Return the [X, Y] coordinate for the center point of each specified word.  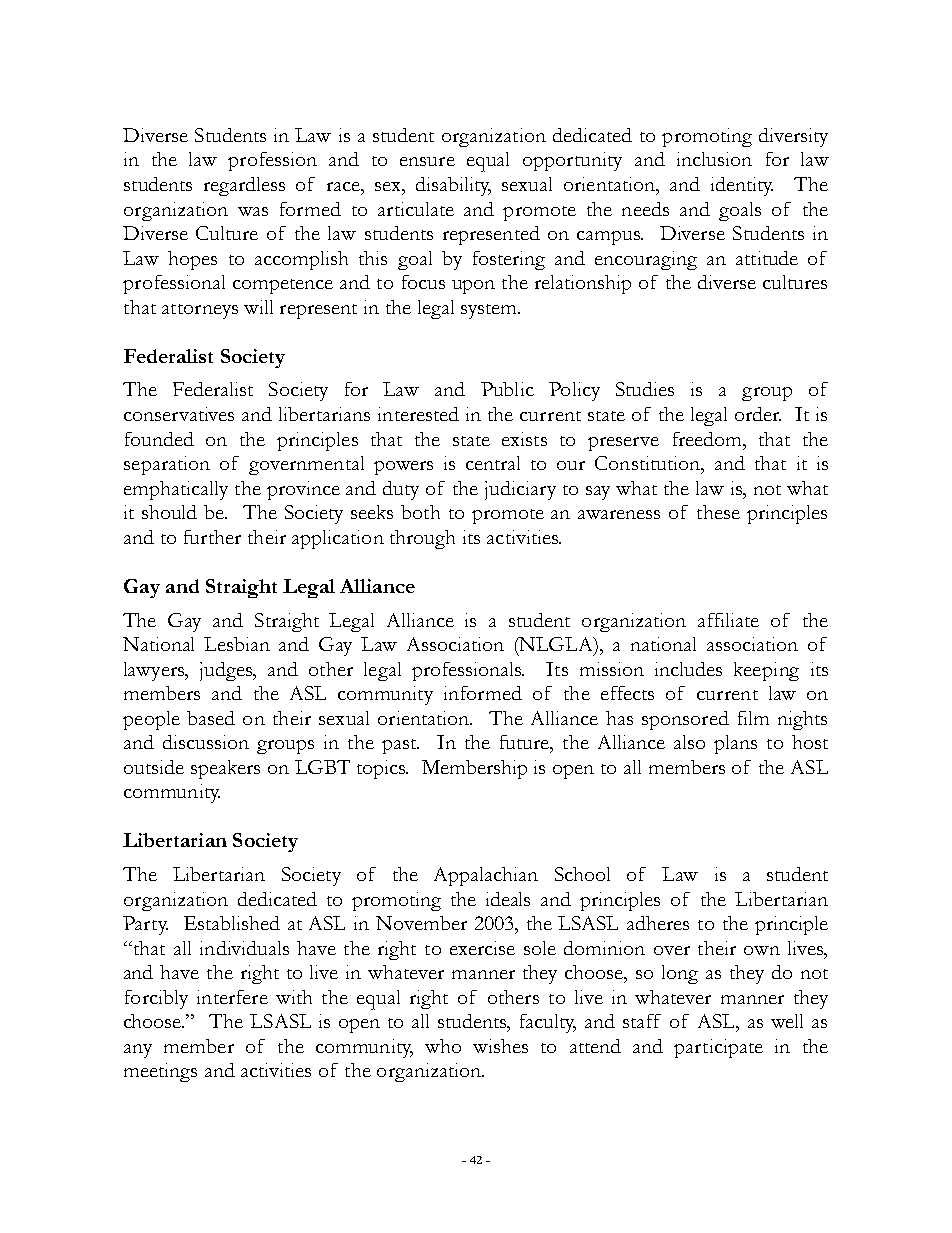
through [422, 539]
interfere [232, 997]
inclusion [714, 159]
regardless [244, 186]
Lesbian [237, 644]
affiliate [728, 620]
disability [453, 186]
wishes [500, 1046]
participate [718, 1048]
